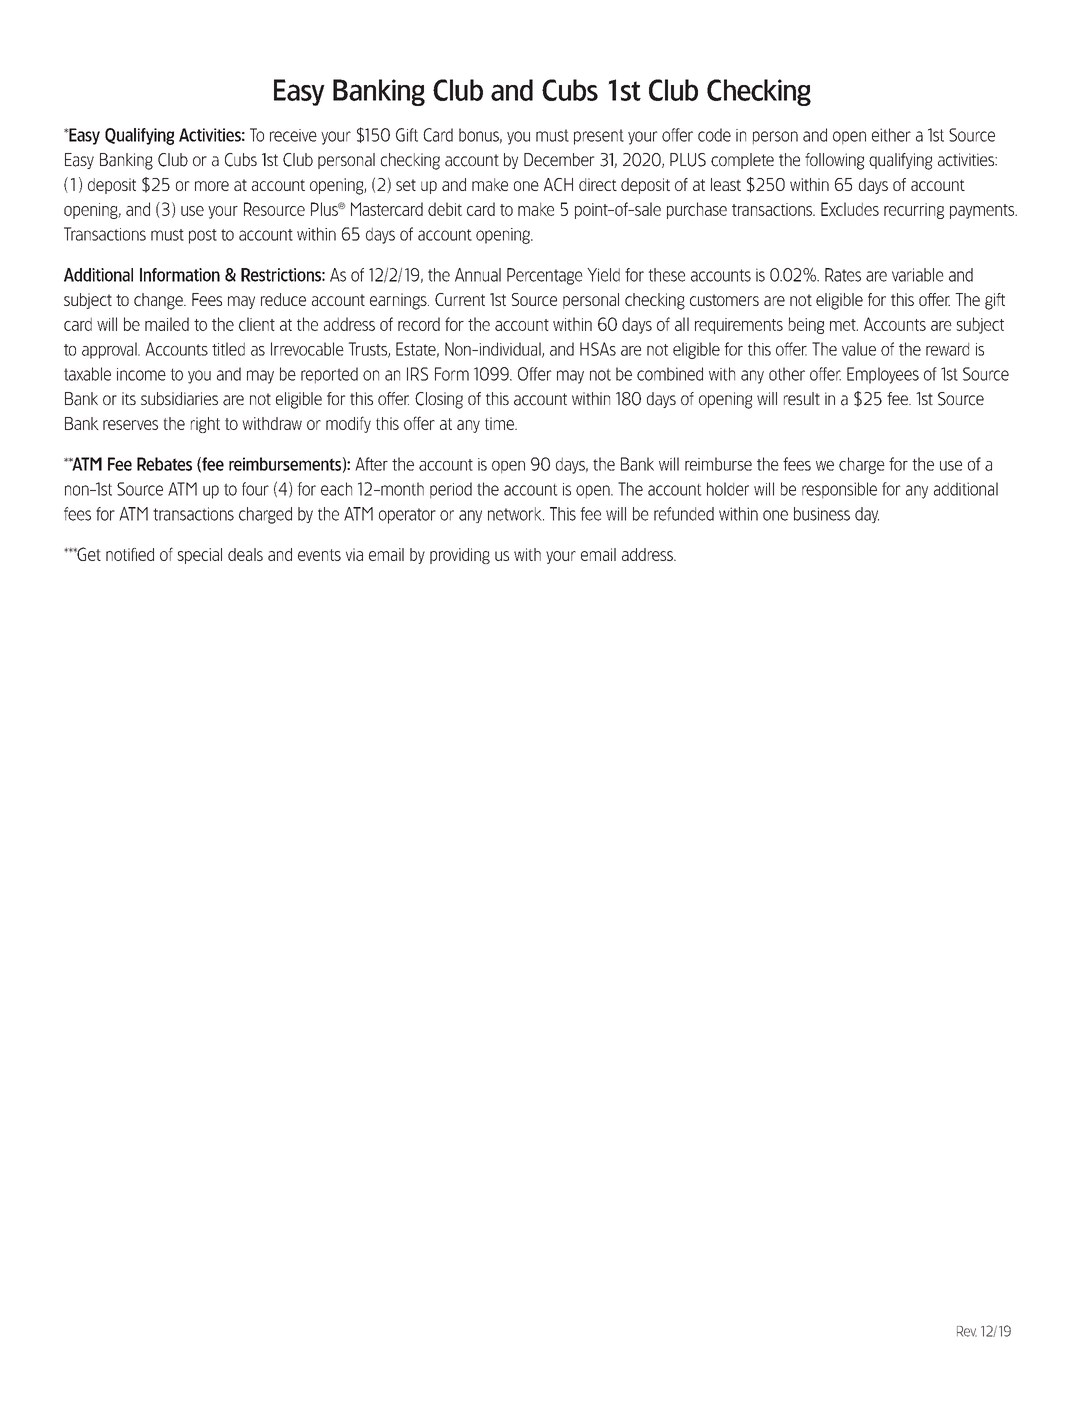 The height and width of the screenshot is (1402, 1083). I want to click on Percentage, so click(545, 276).
